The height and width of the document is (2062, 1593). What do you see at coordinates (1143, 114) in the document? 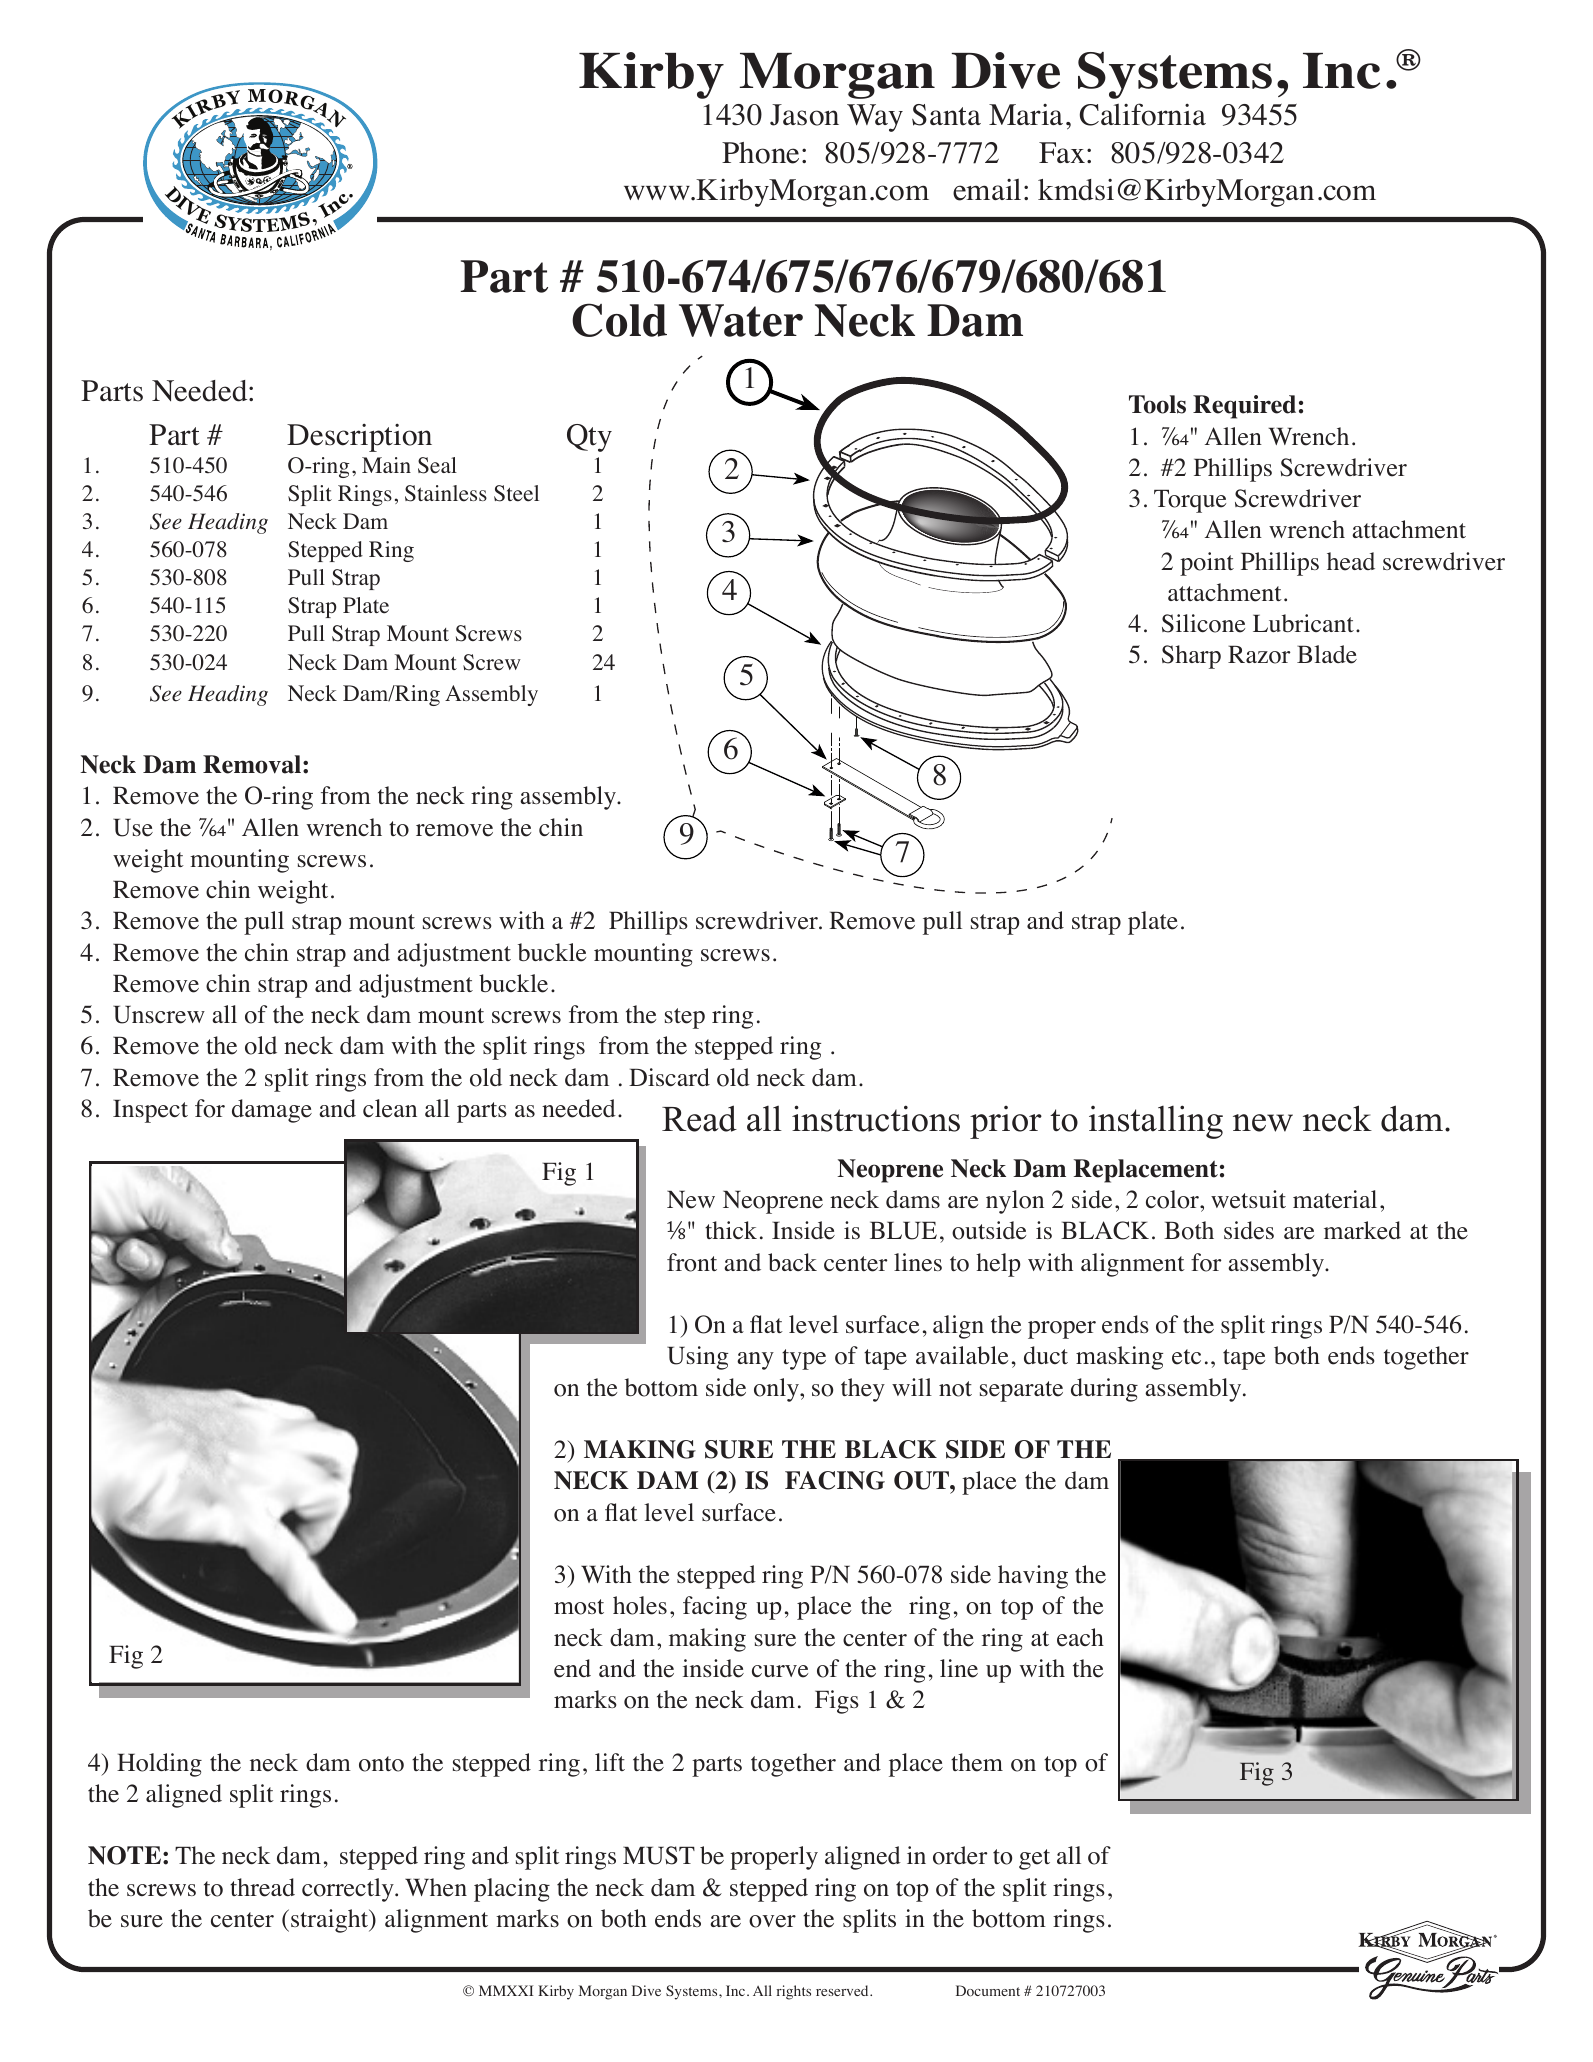
I see `California` at bounding box center [1143, 114].
